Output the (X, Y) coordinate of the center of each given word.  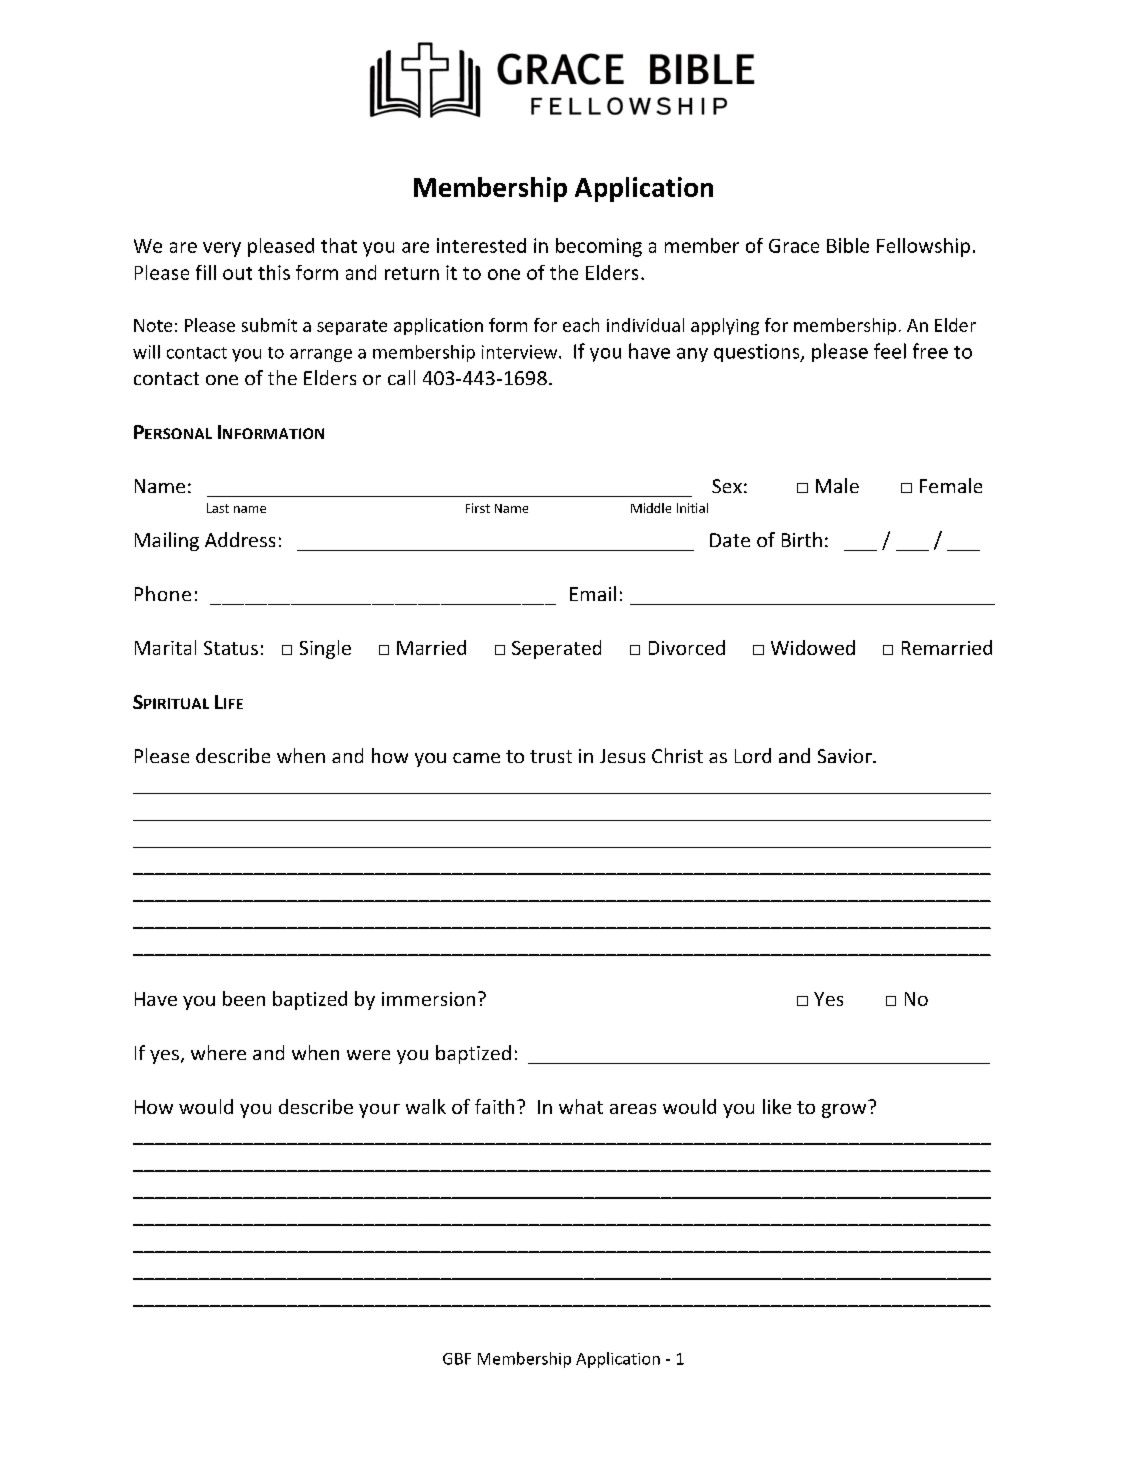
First (478, 508)
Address (240, 539)
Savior (846, 756)
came (476, 758)
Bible (848, 245)
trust (551, 756)
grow (844, 1111)
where (218, 1052)
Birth (802, 539)
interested (481, 245)
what (581, 1106)
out (237, 273)
